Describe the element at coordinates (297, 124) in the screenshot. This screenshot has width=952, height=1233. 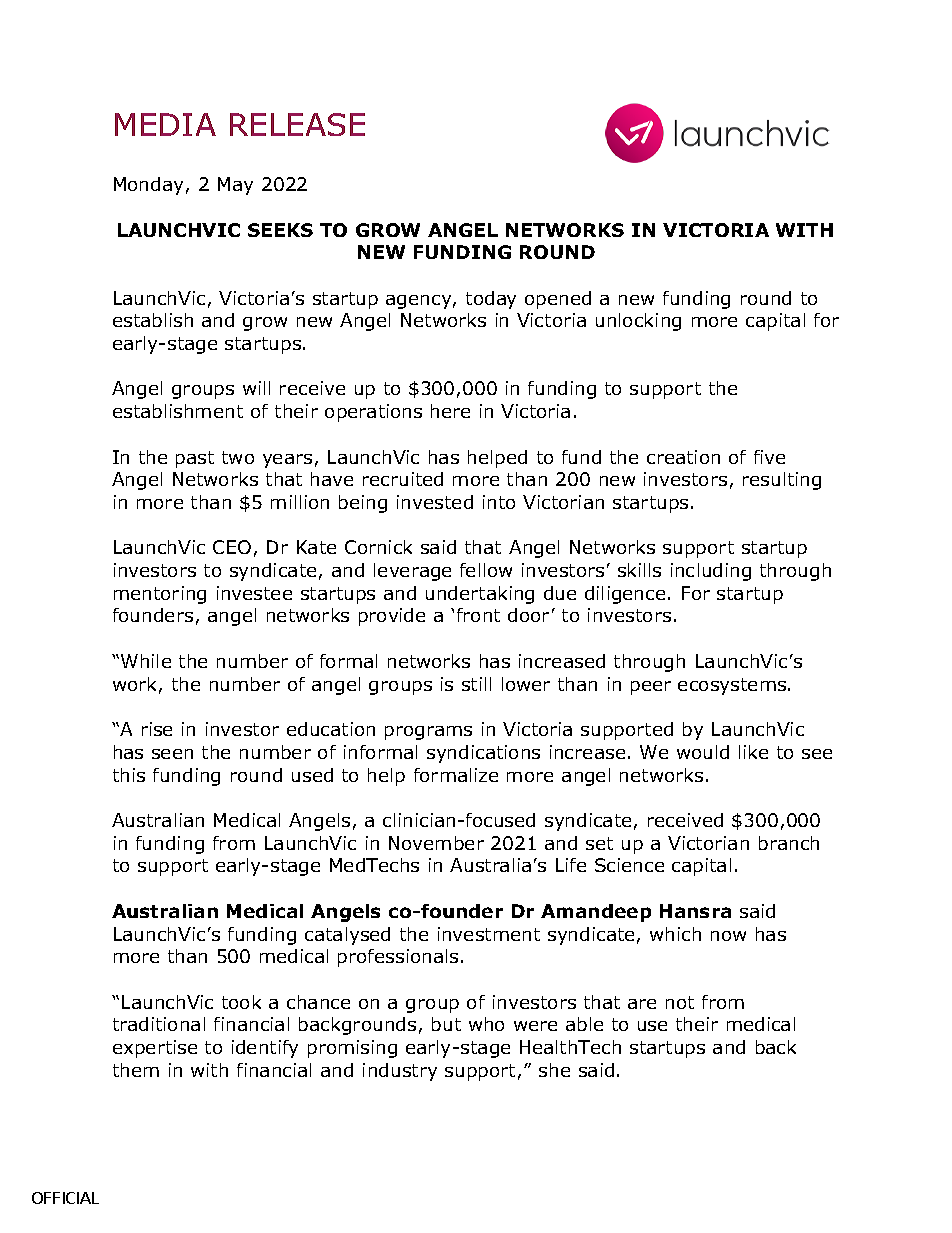
I see `RELEASE` at that location.
